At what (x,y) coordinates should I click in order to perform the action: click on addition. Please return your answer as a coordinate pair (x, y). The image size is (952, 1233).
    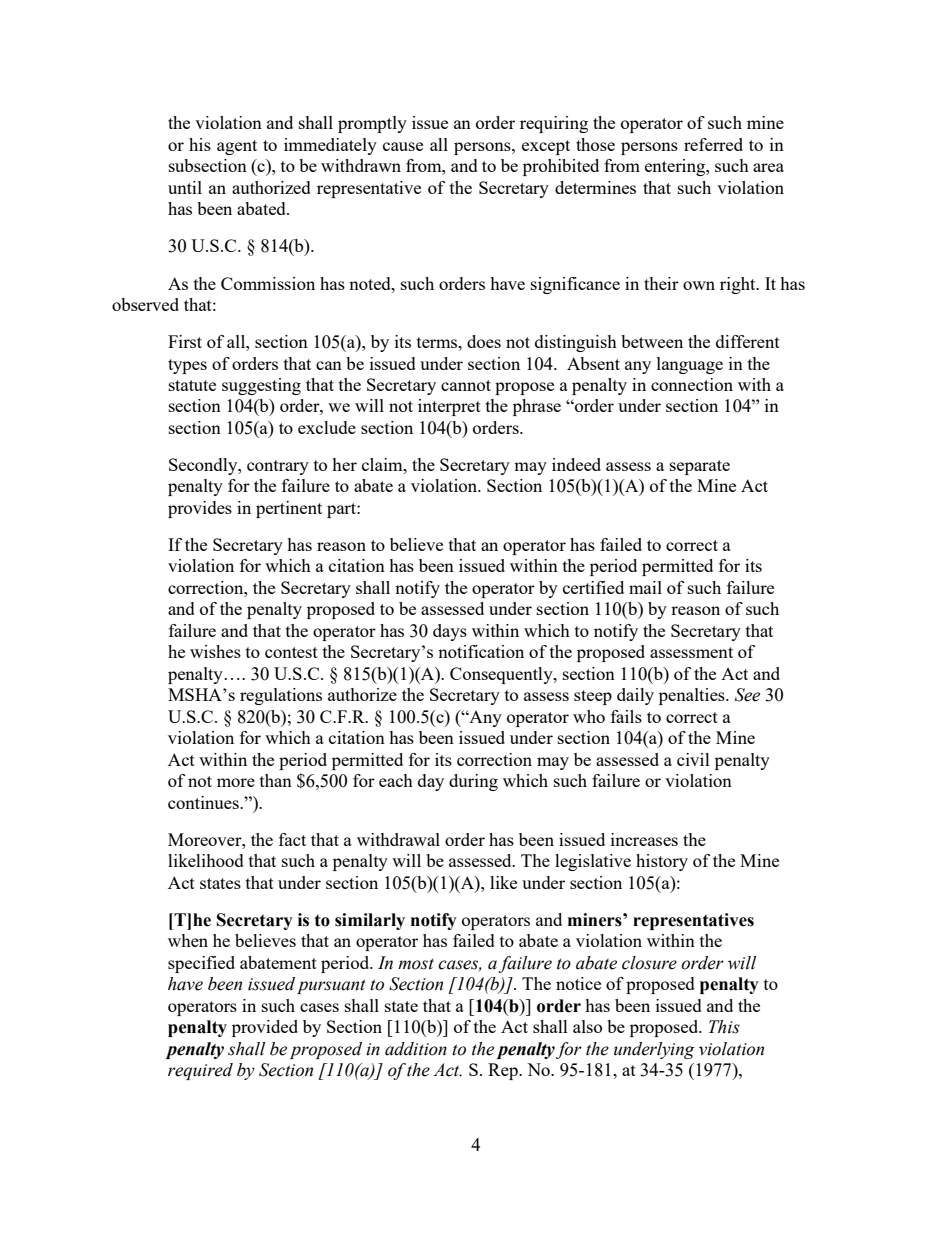
    Looking at the image, I should click on (416, 1049).
